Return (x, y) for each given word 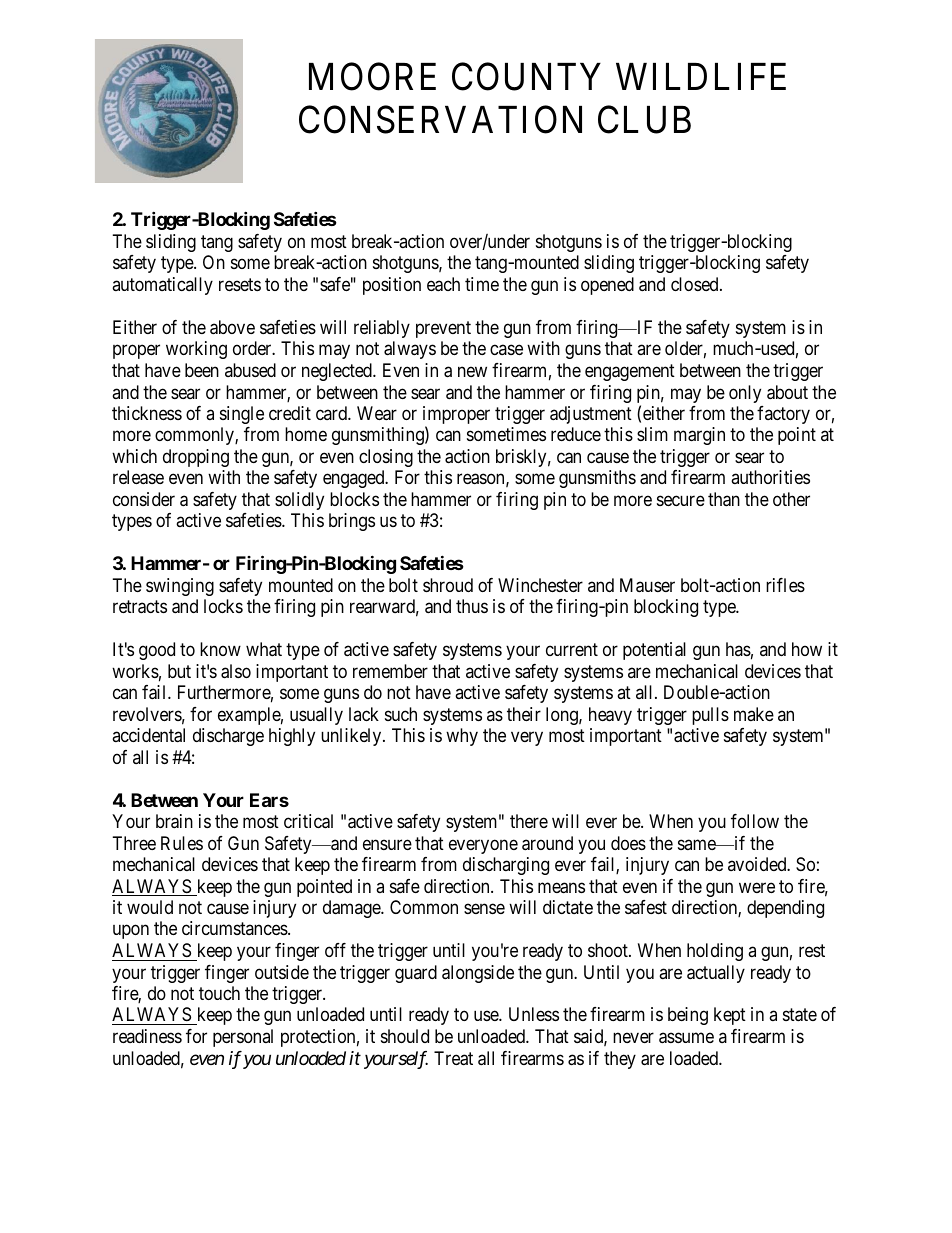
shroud (448, 585)
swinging (180, 587)
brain (174, 821)
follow (755, 821)
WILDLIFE (701, 77)
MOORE (372, 77)
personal (243, 1038)
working (196, 350)
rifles (785, 585)
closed (696, 284)
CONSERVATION (440, 120)
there (529, 821)
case (506, 350)
